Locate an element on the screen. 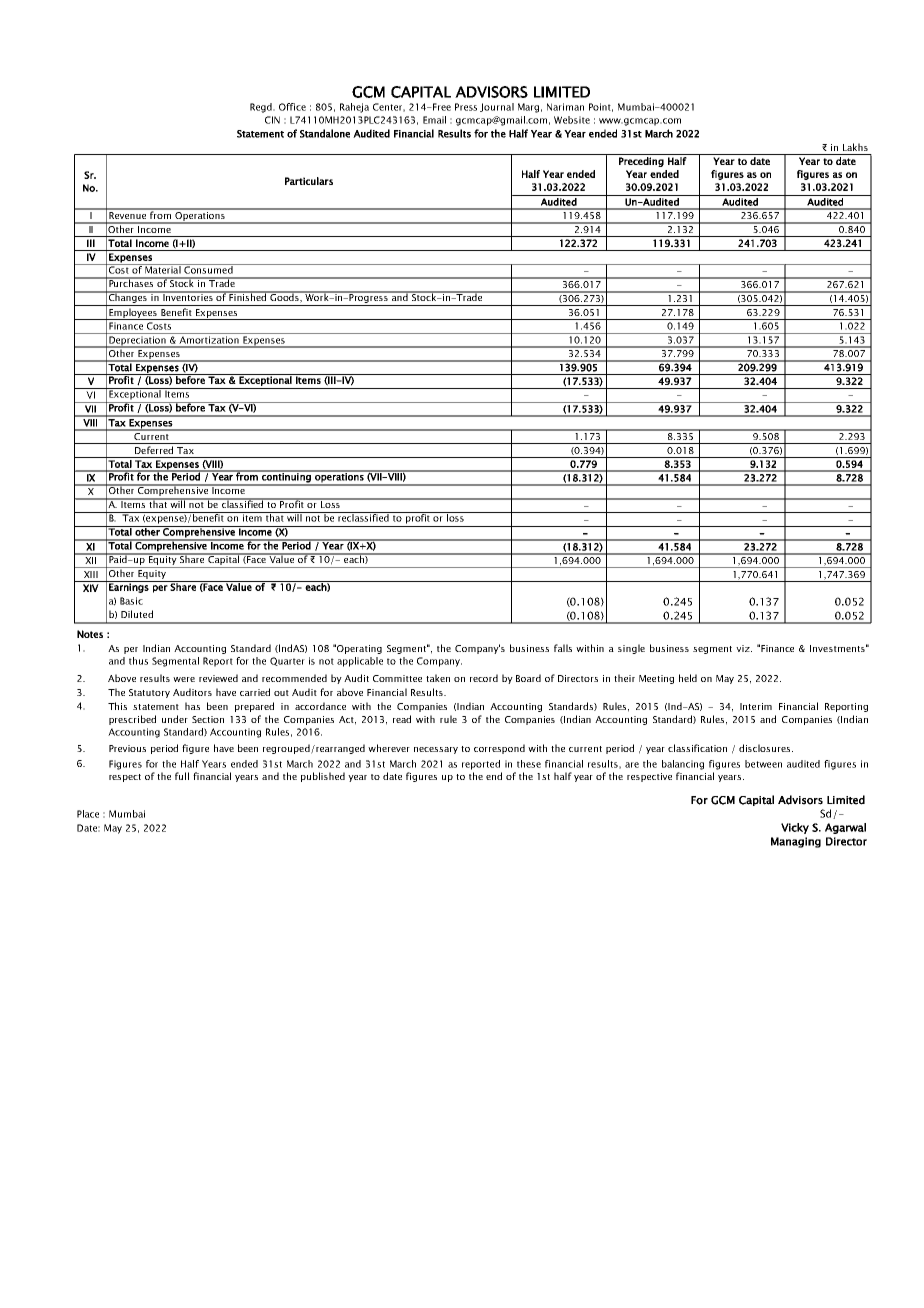 The width and height of the screenshot is (924, 1308). Earnings is located at coordinates (129, 587).
